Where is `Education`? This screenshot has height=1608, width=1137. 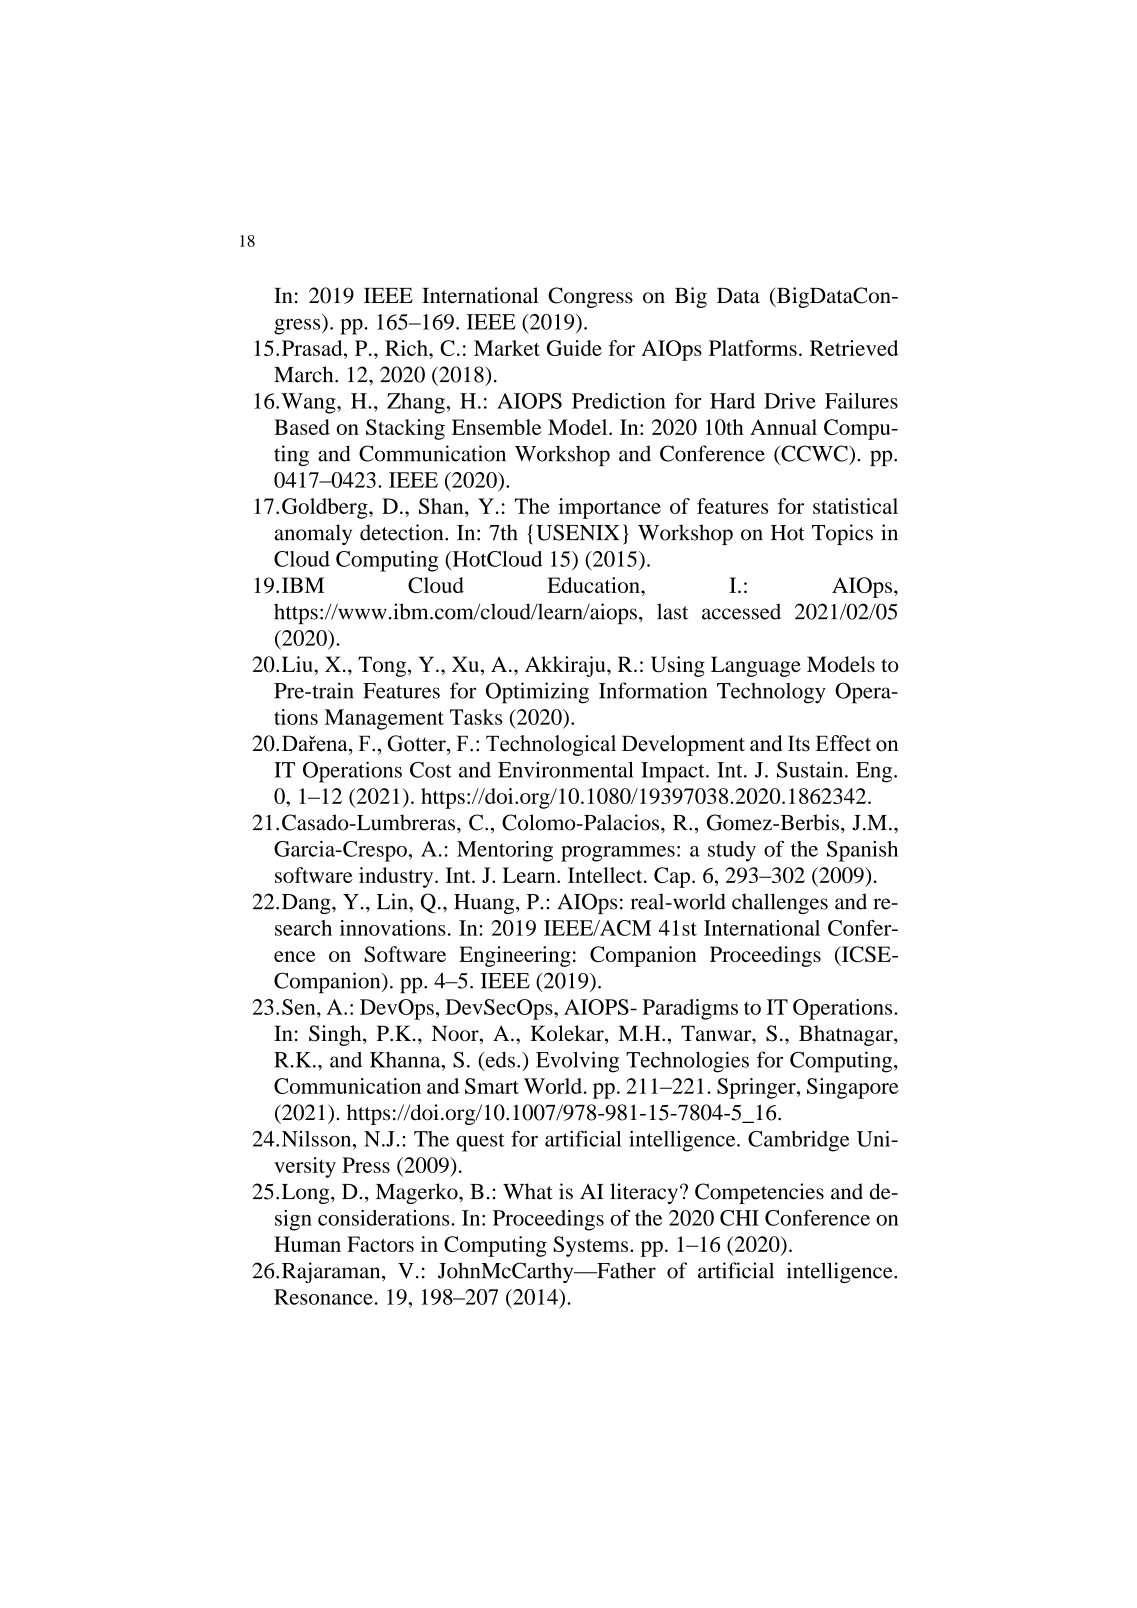
Education is located at coordinates (594, 585).
